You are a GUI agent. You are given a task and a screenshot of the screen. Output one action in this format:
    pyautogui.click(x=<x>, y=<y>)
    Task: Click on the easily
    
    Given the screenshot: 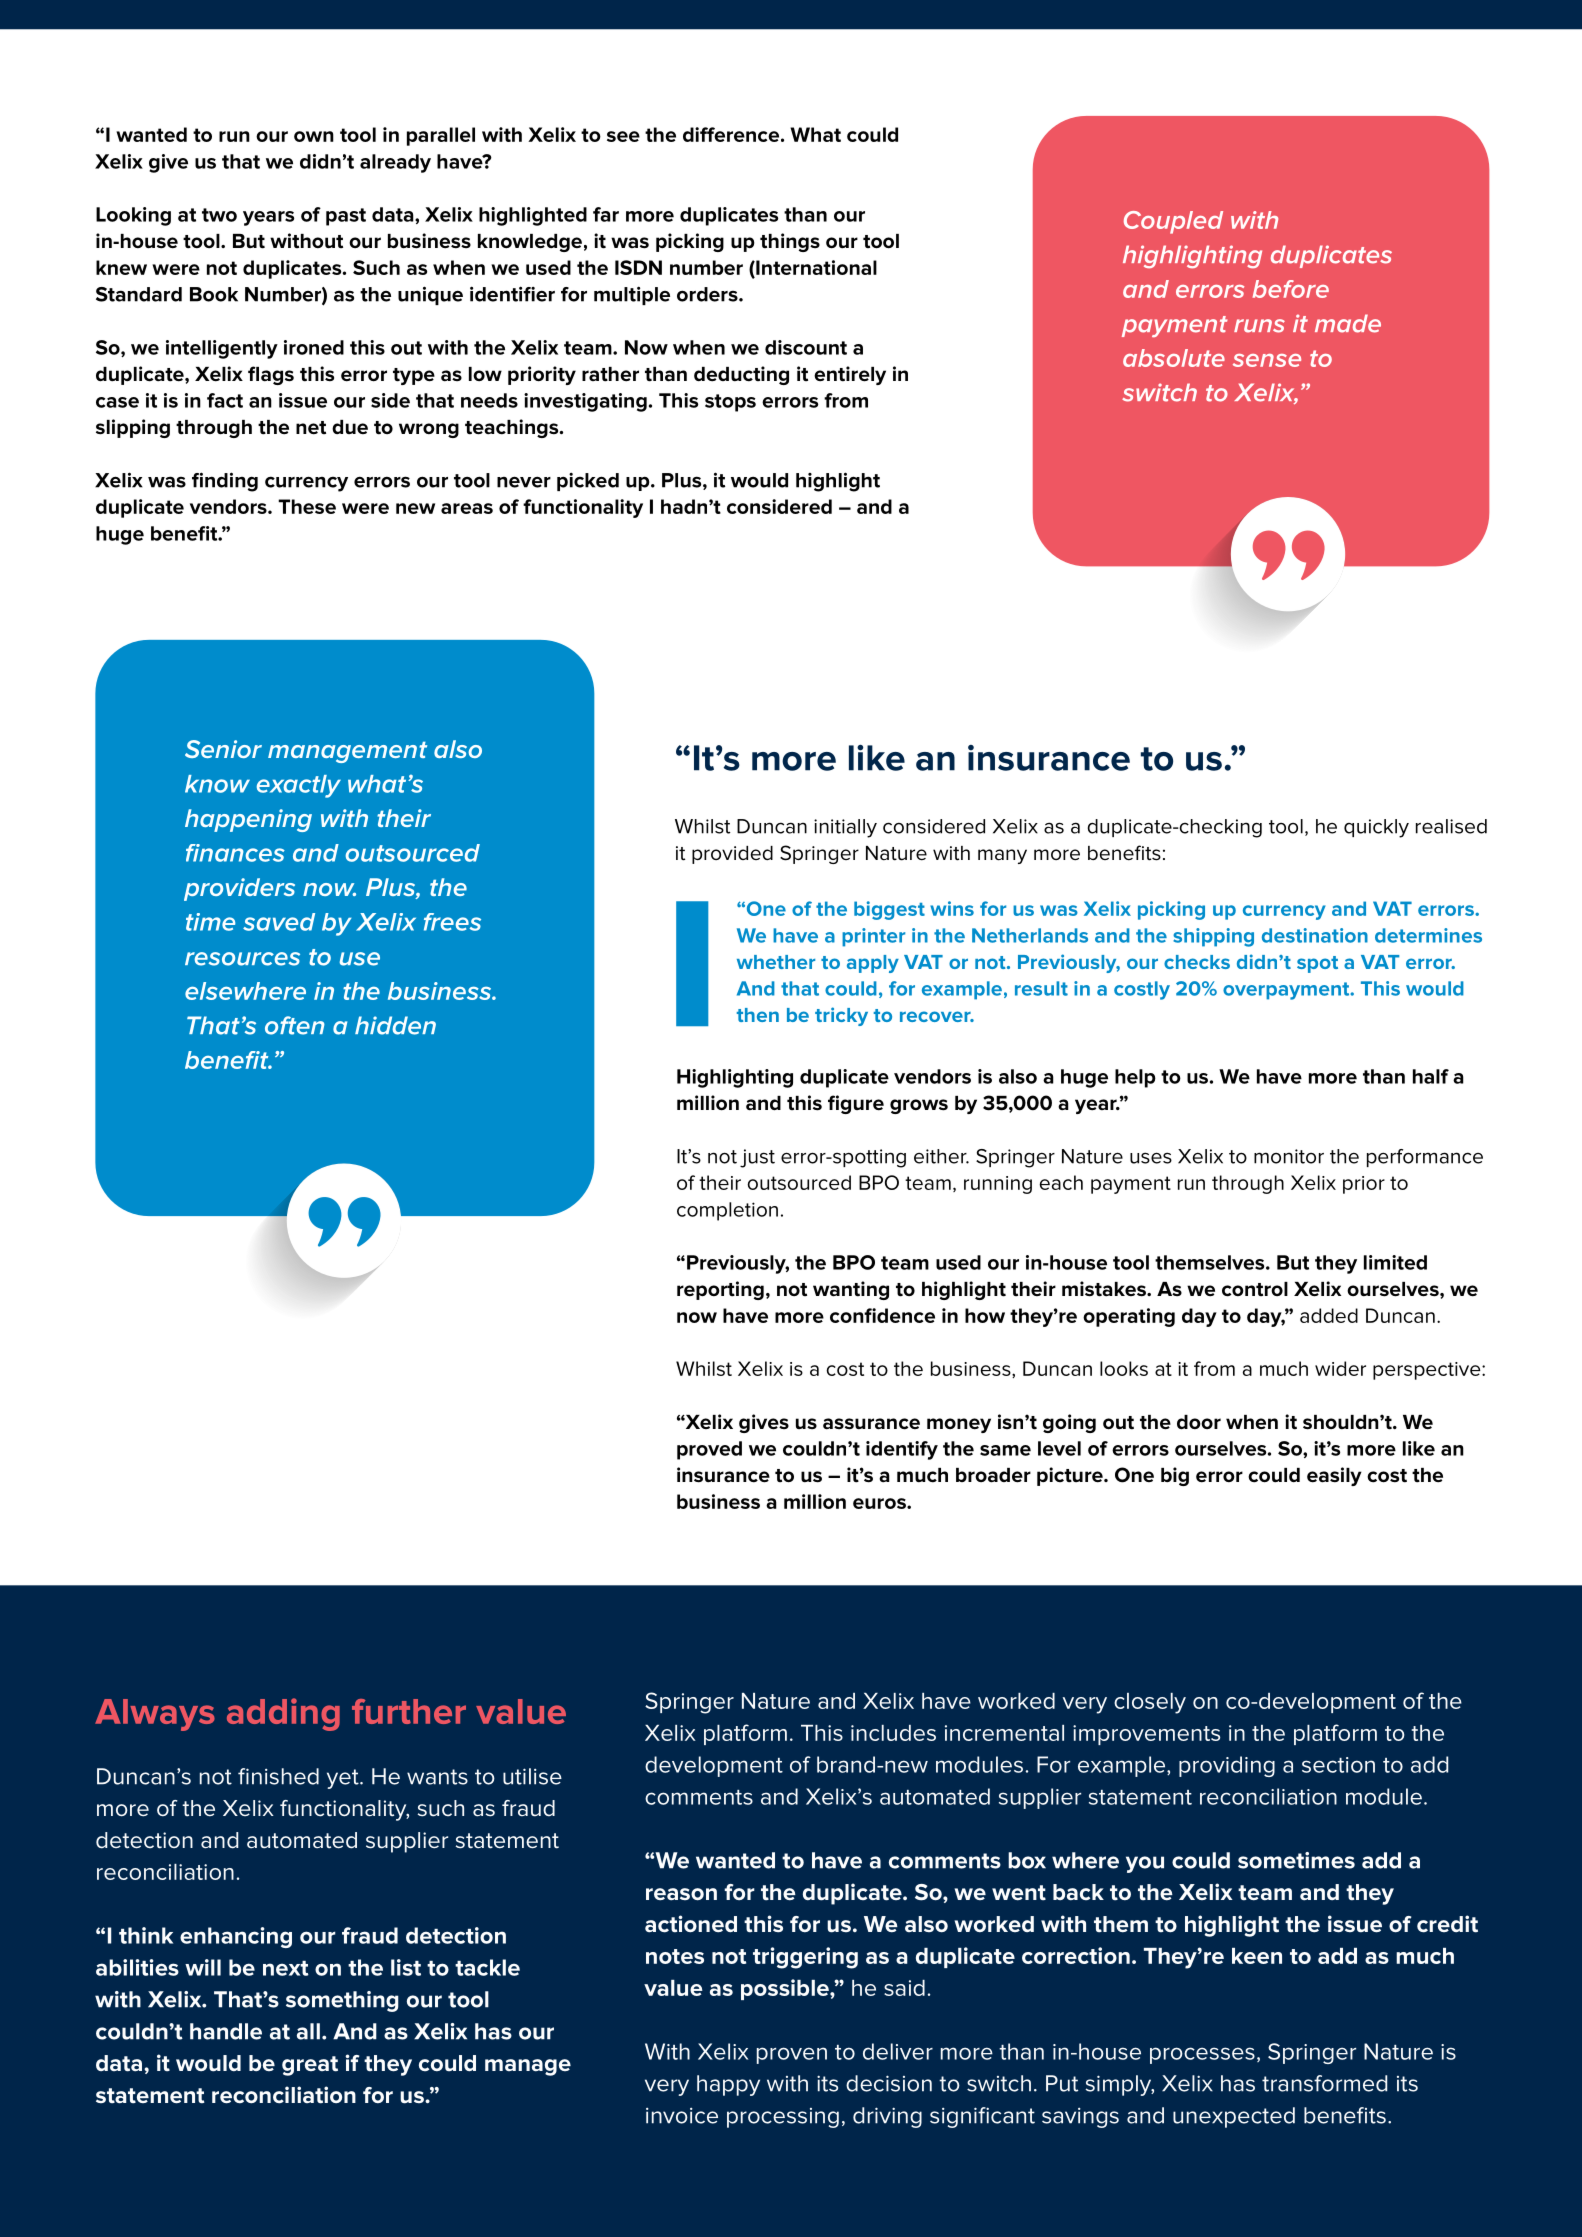 What is the action you would take?
    pyautogui.click(x=1334, y=1476)
